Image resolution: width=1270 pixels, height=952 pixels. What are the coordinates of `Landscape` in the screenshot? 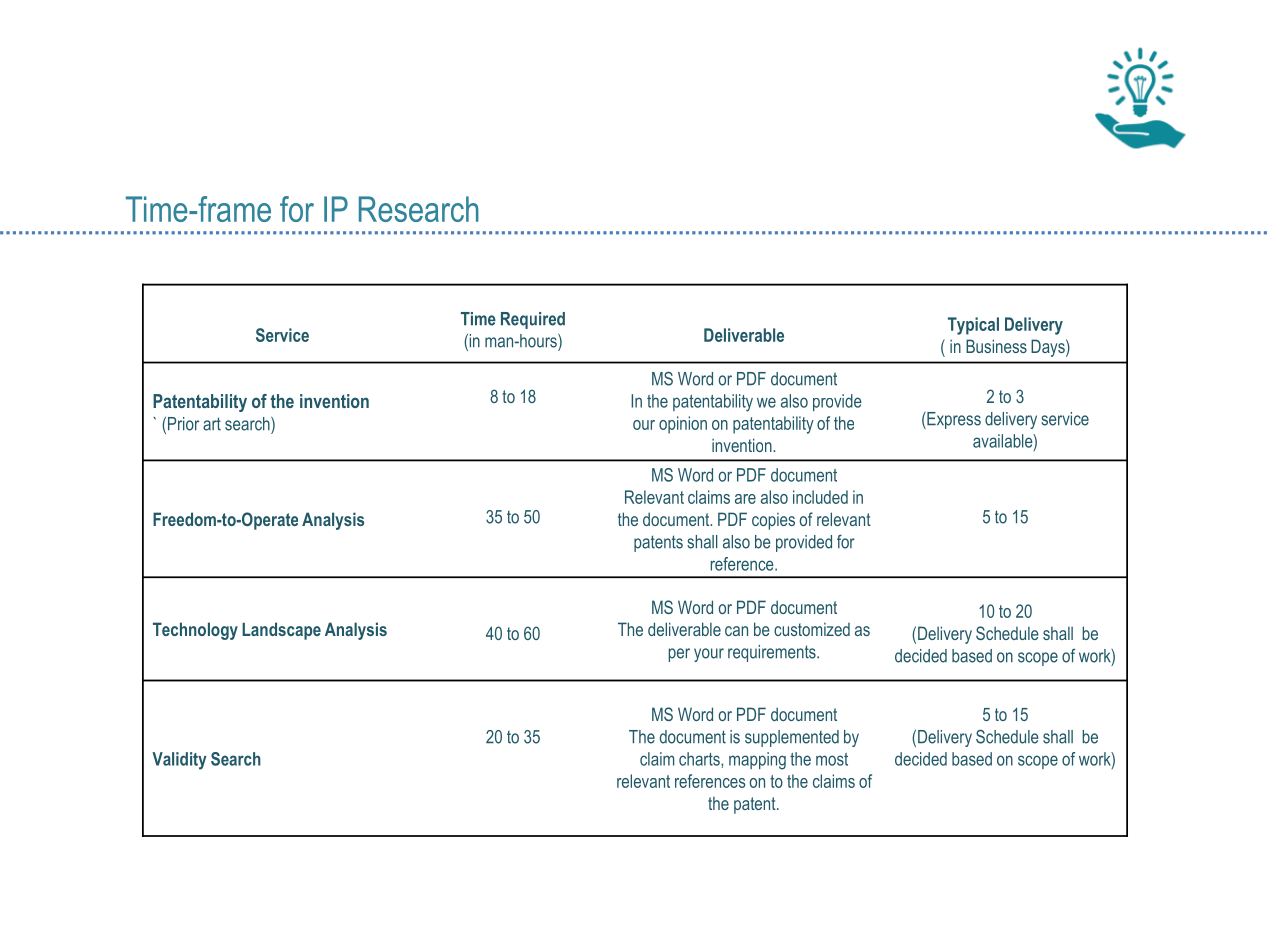 It's located at (281, 631).
